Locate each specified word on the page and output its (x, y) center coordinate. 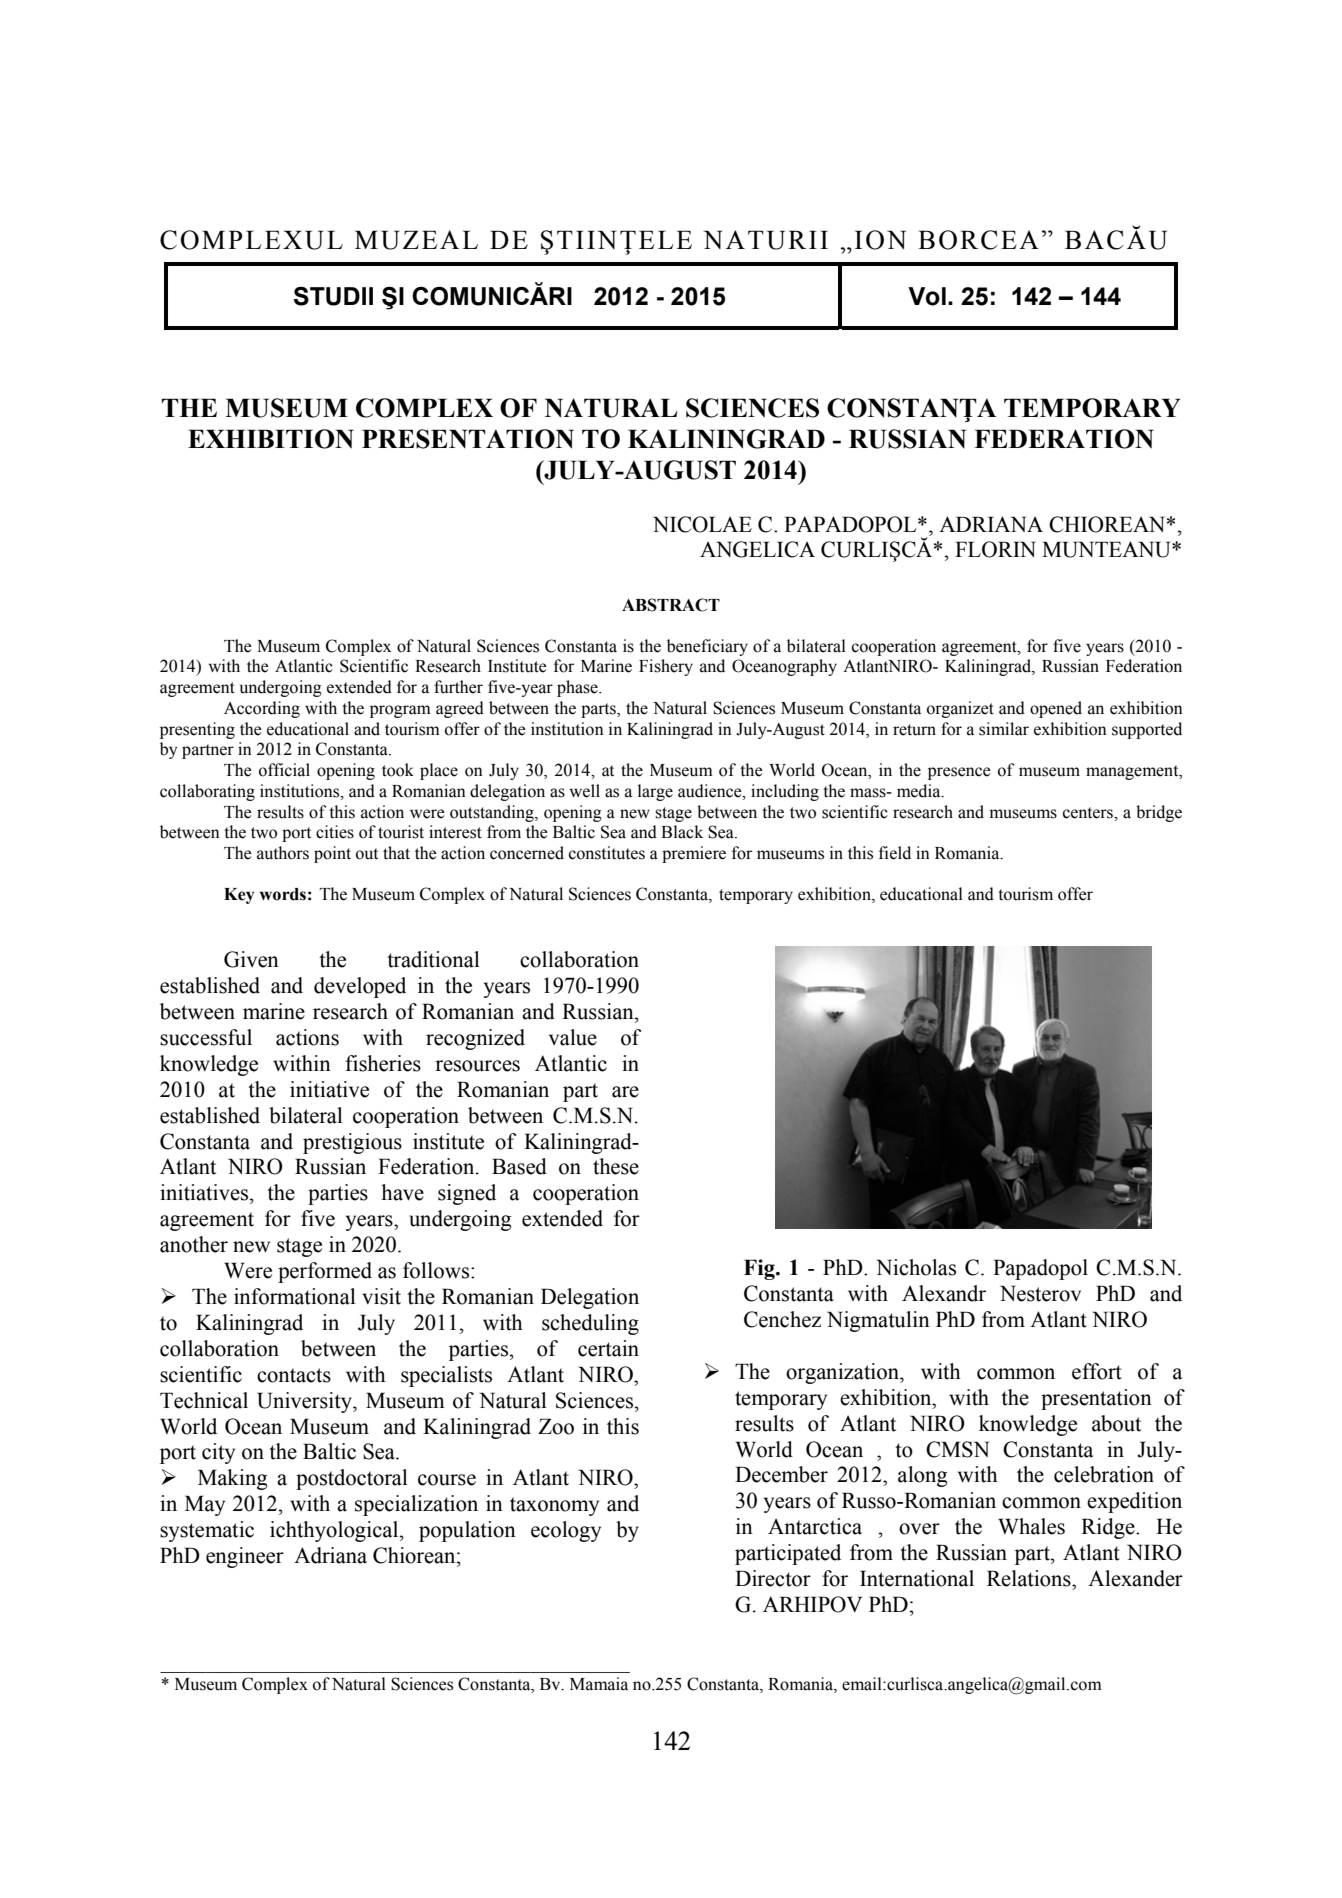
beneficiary (707, 647)
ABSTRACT (671, 605)
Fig (760, 1269)
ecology (566, 1531)
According (262, 709)
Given (251, 959)
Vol (927, 296)
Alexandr (944, 1293)
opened (1056, 709)
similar (1004, 729)
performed (325, 1272)
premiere (694, 854)
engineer (245, 1557)
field (895, 853)
